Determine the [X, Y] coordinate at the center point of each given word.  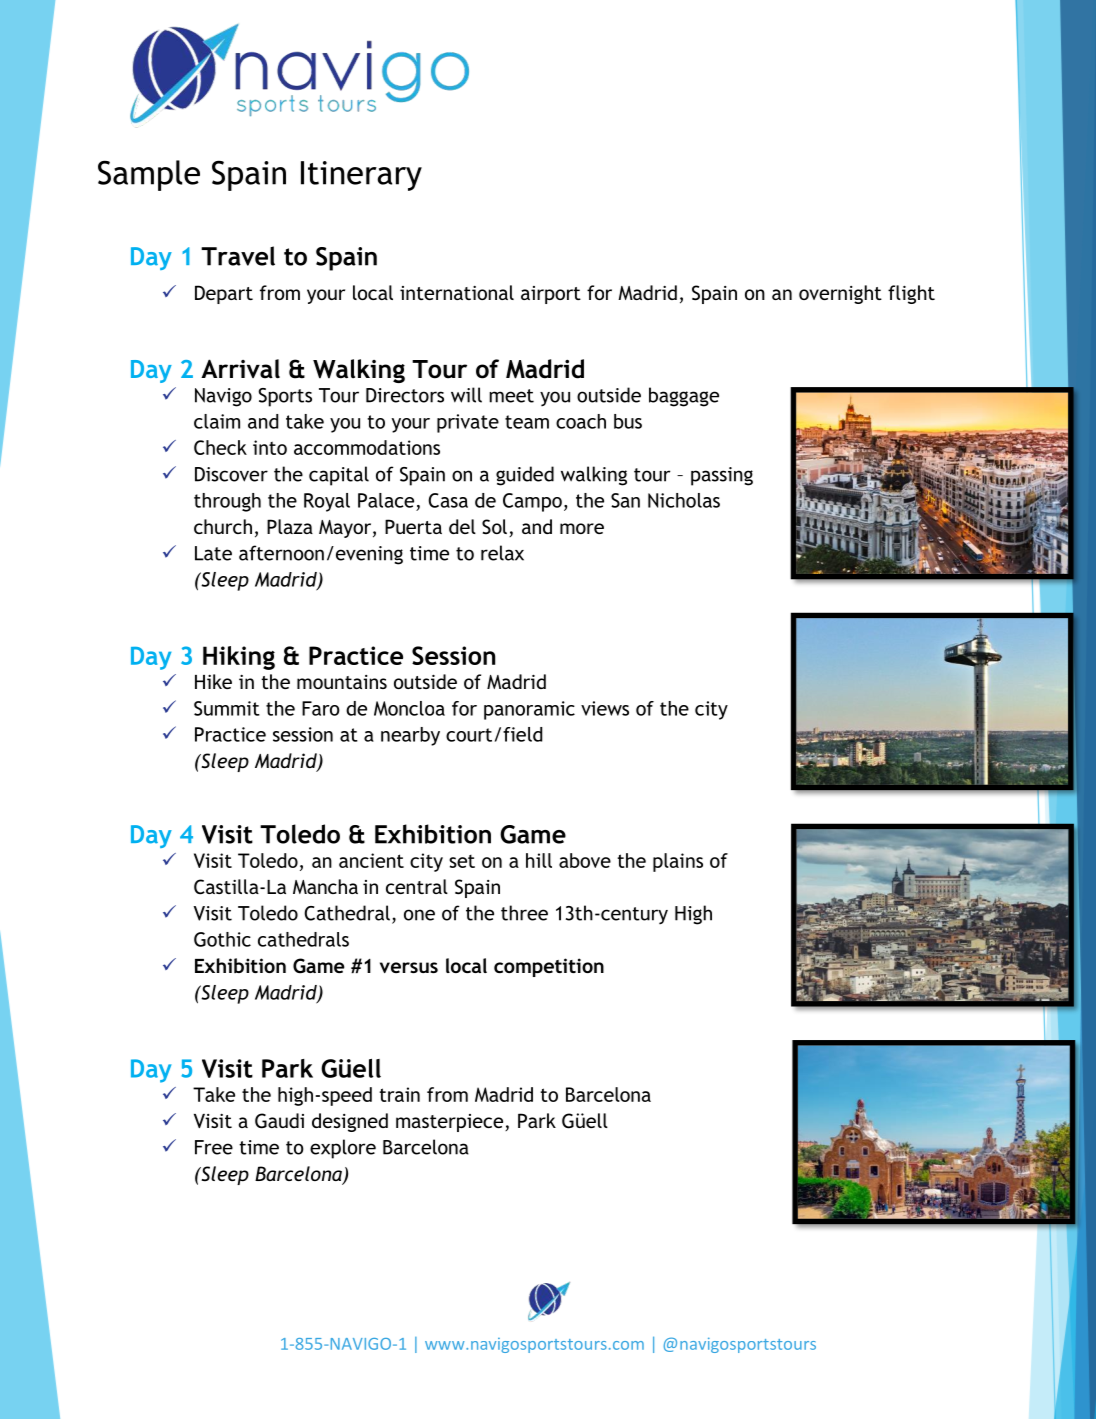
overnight [840, 294]
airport [551, 295]
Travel [238, 256]
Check [220, 447]
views [605, 708]
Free [214, 1147]
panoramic [529, 710]
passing [722, 476]
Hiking [239, 658]
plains [678, 862]
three [524, 913]
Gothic [222, 939]
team [527, 422]
